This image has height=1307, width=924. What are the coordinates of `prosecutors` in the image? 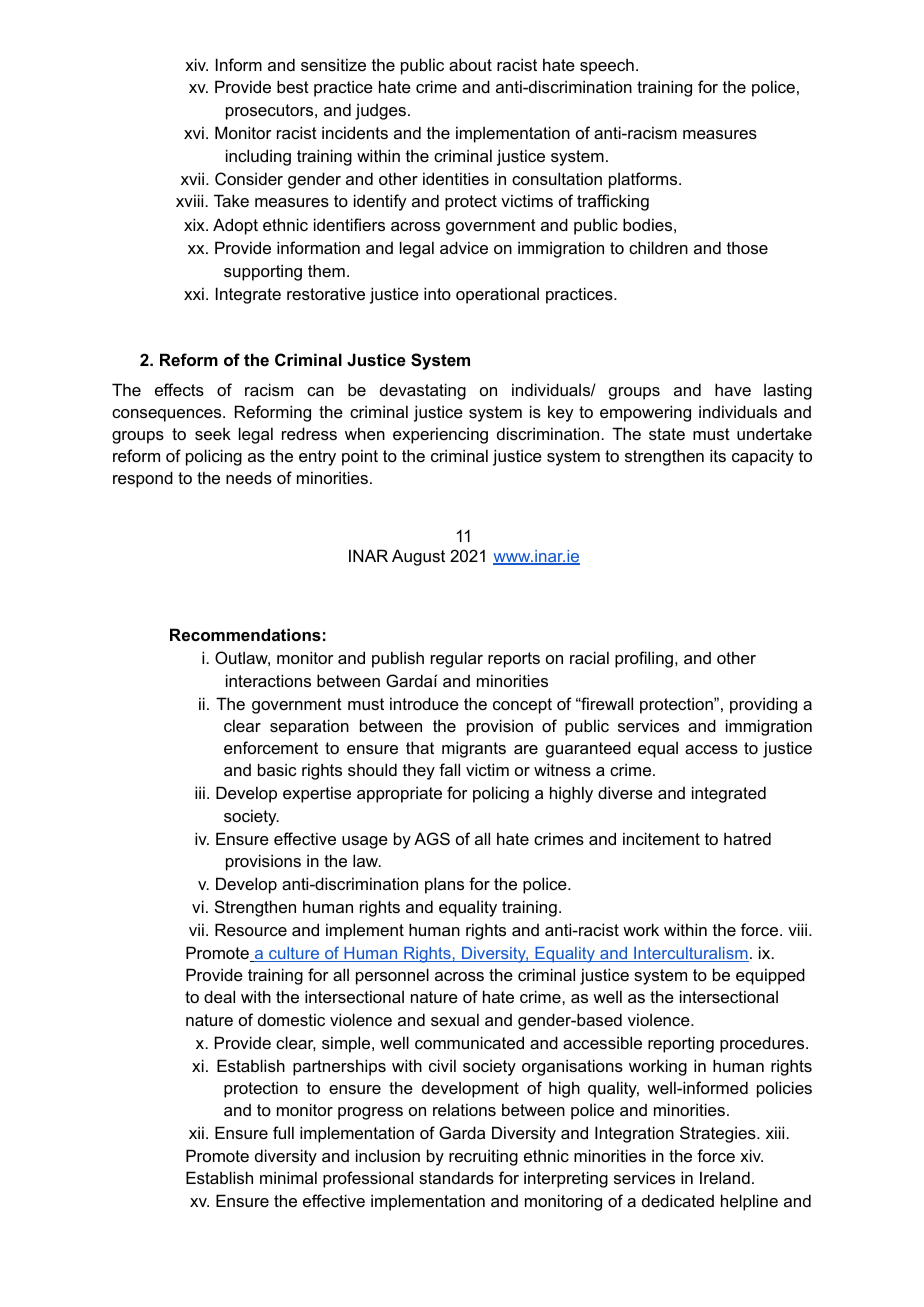 It's located at (271, 112).
